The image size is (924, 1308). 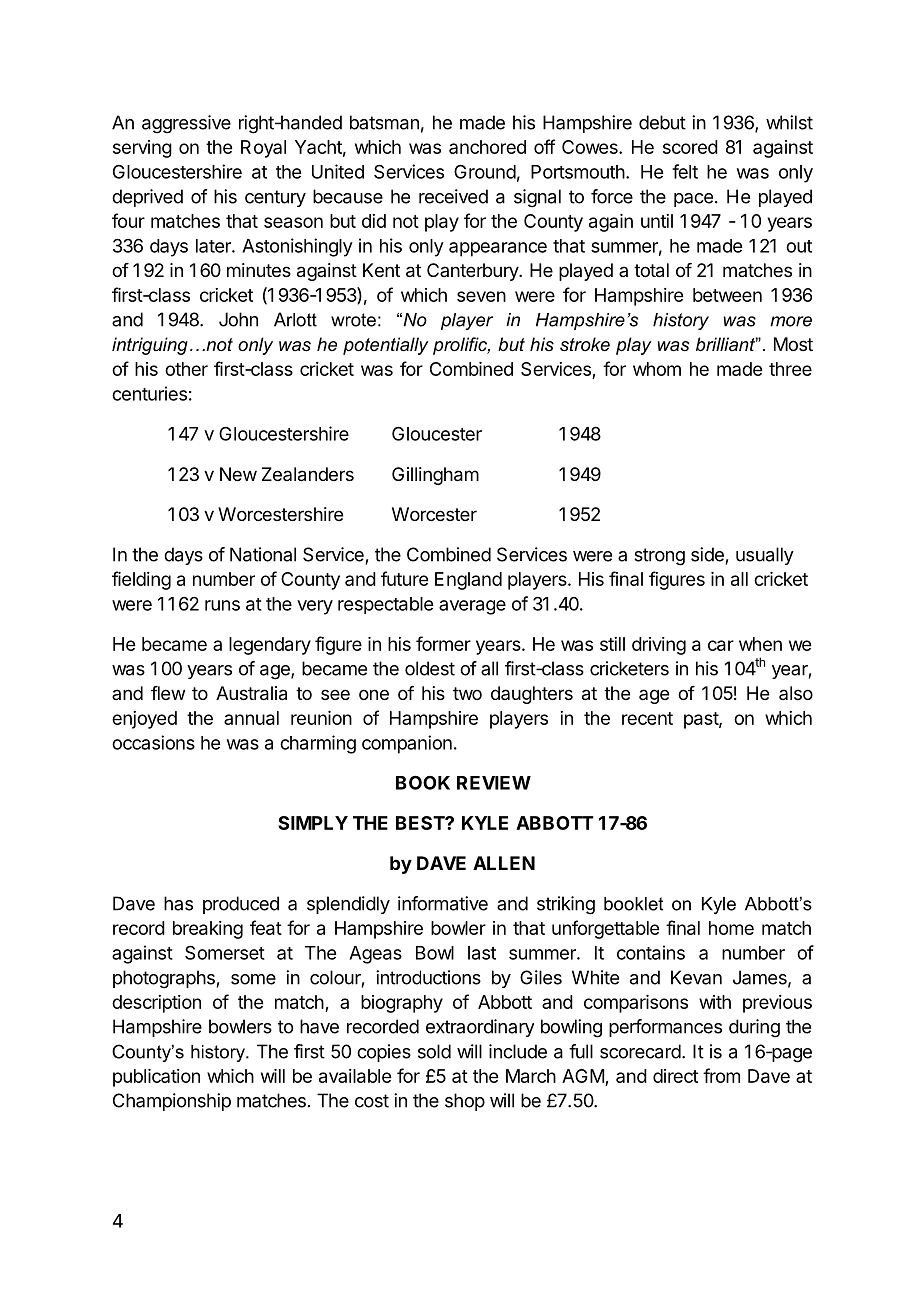 What do you see at coordinates (434, 1051) in the screenshot?
I see `sold` at bounding box center [434, 1051].
